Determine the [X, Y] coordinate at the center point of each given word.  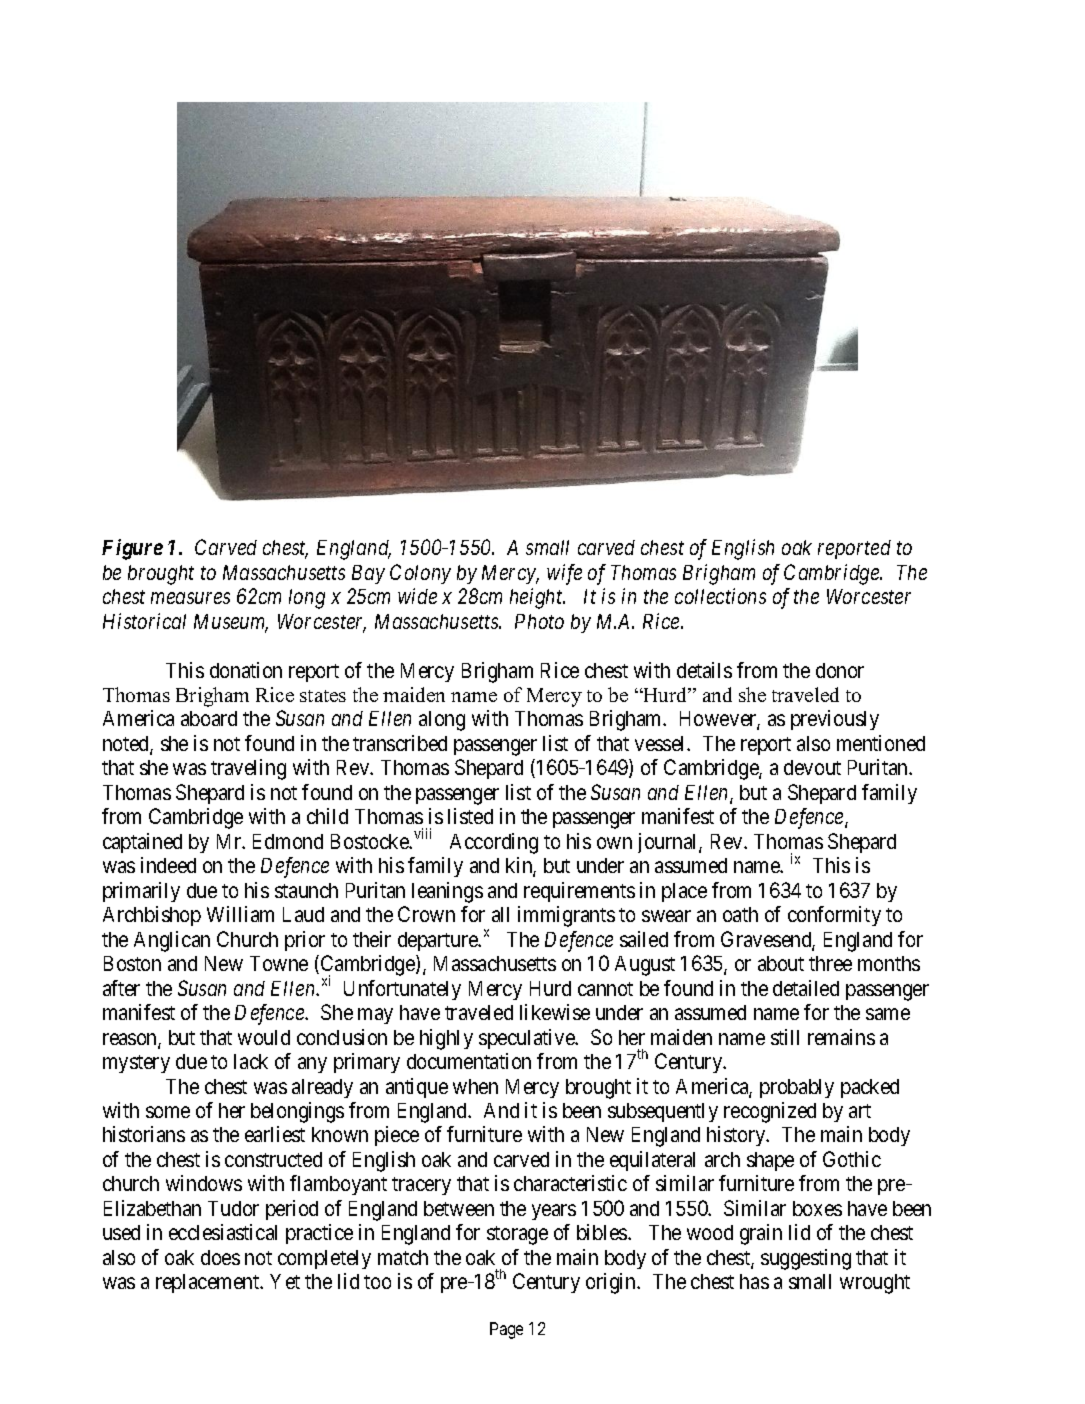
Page [506, 1330]
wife [564, 574]
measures [190, 598]
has [754, 1281]
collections [720, 596]
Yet [285, 1281]
